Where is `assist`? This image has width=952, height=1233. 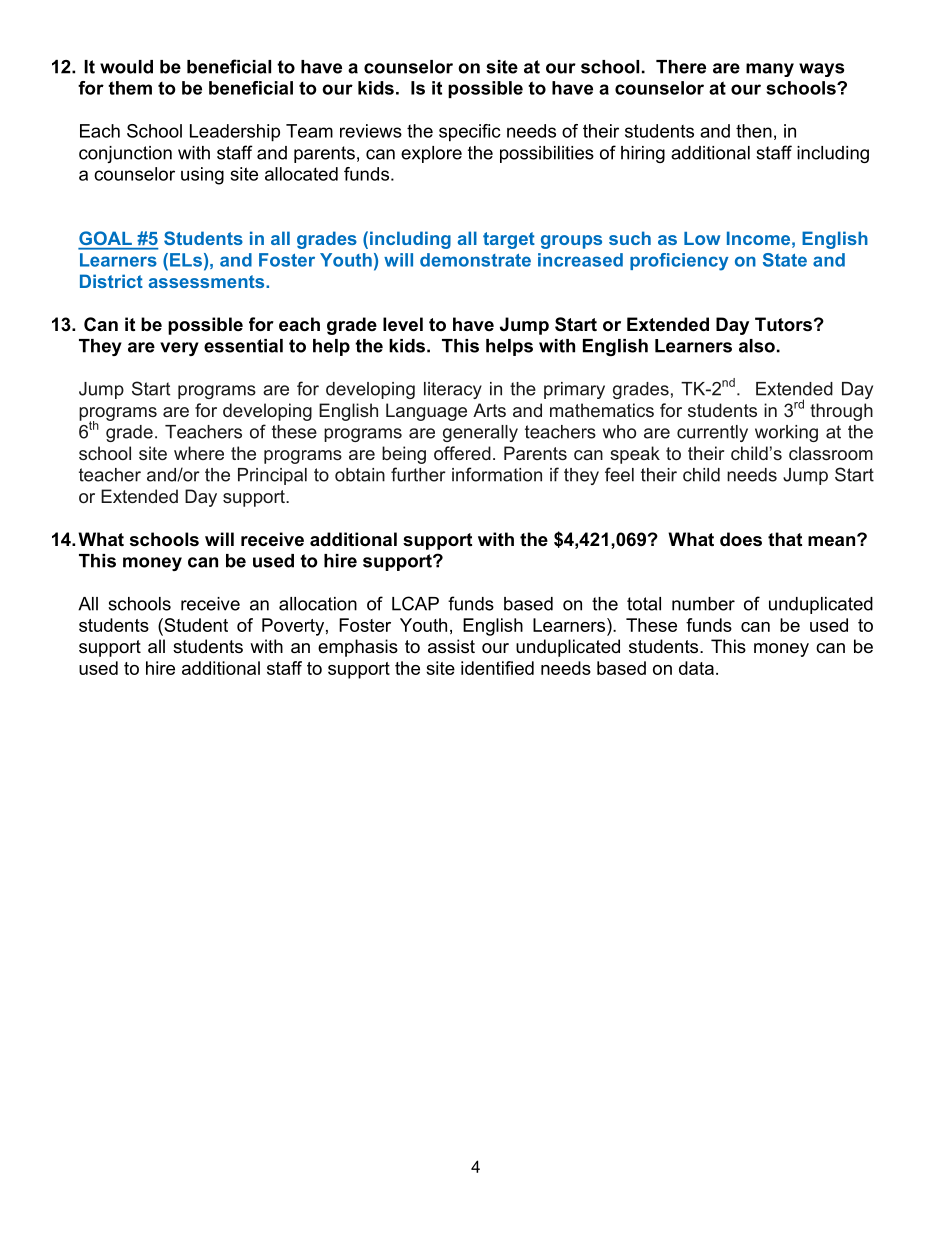 assist is located at coordinates (451, 646).
